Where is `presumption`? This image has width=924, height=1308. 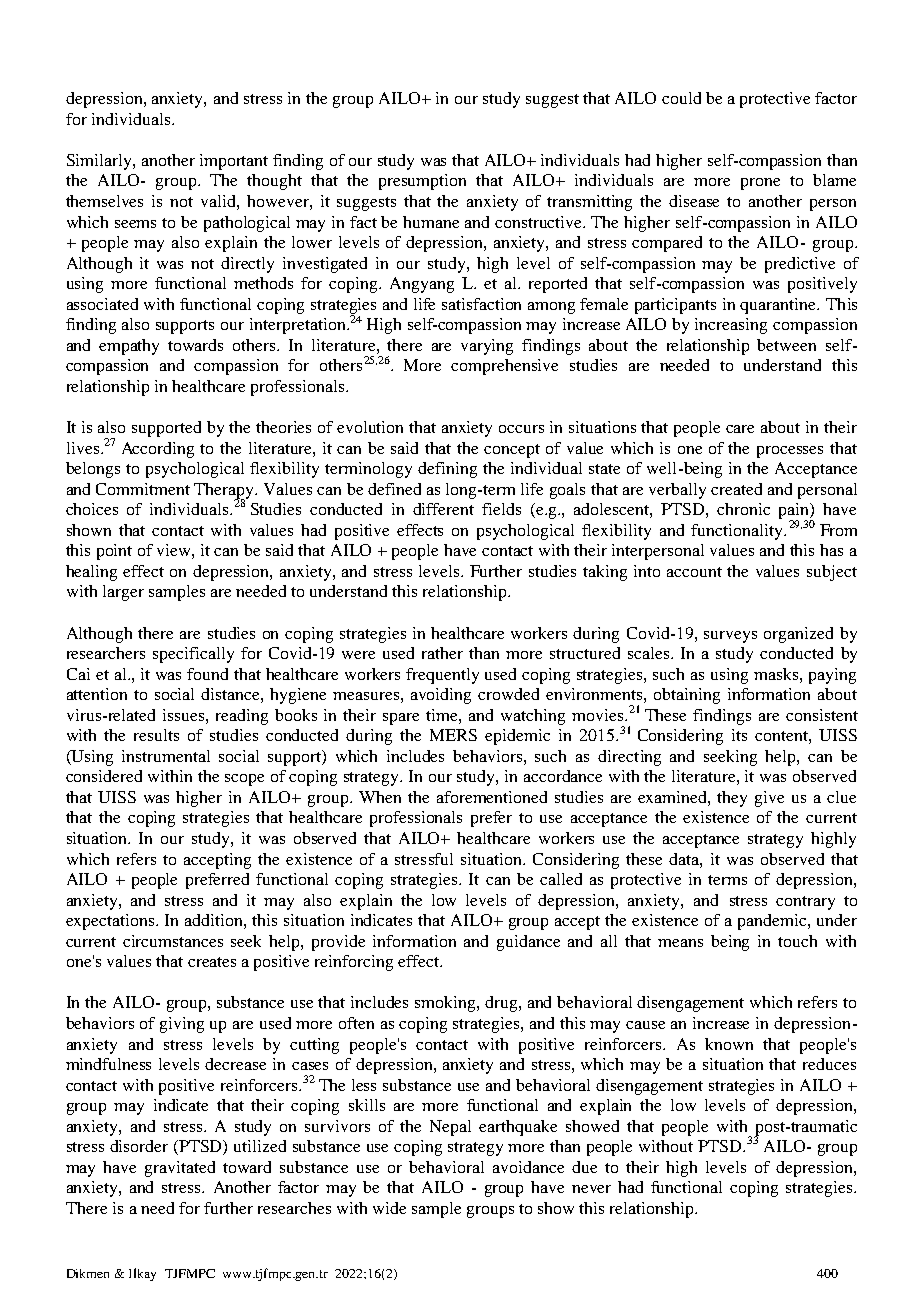
presumption is located at coordinates (422, 182).
